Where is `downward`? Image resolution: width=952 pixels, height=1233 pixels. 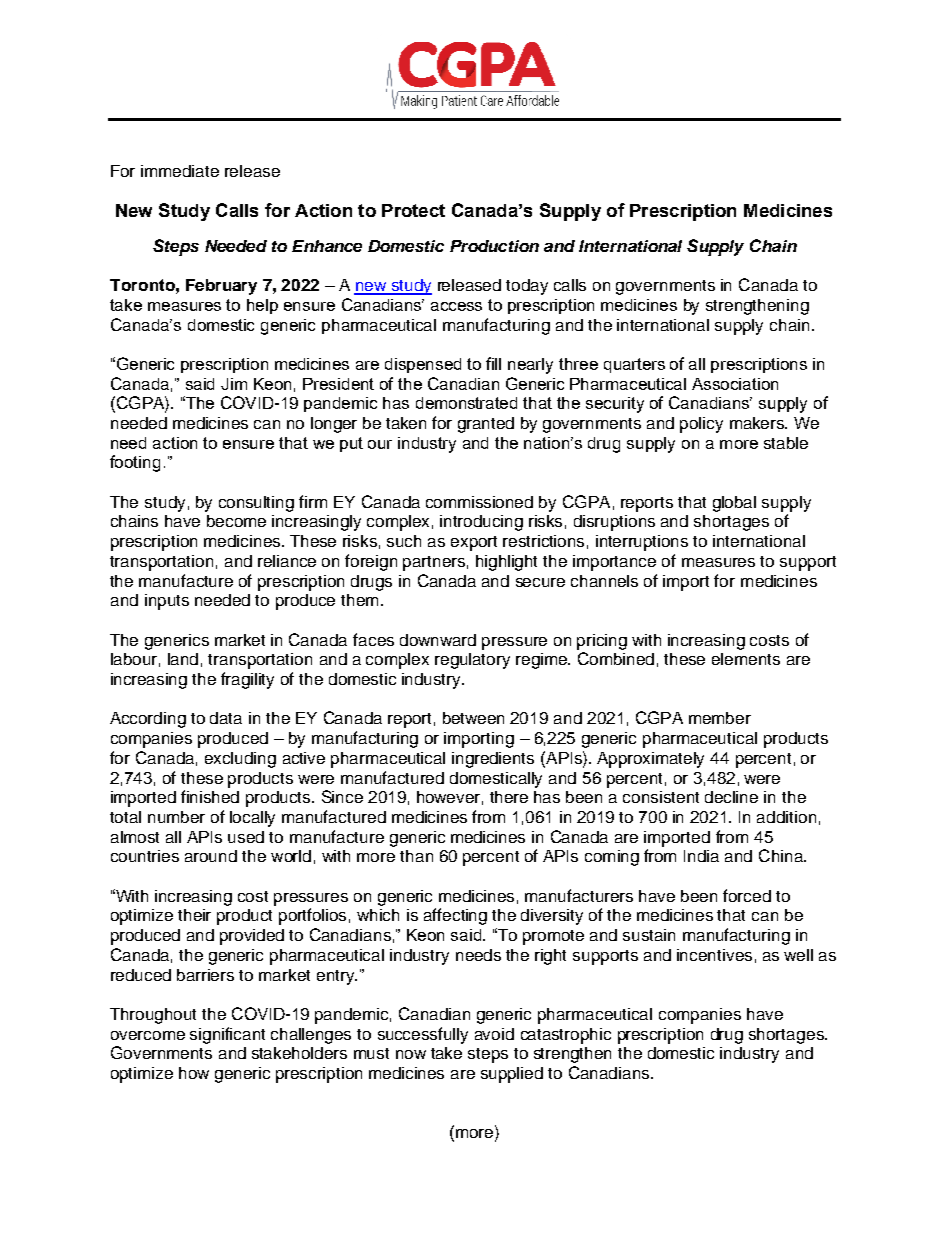
downward is located at coordinates (438, 640).
